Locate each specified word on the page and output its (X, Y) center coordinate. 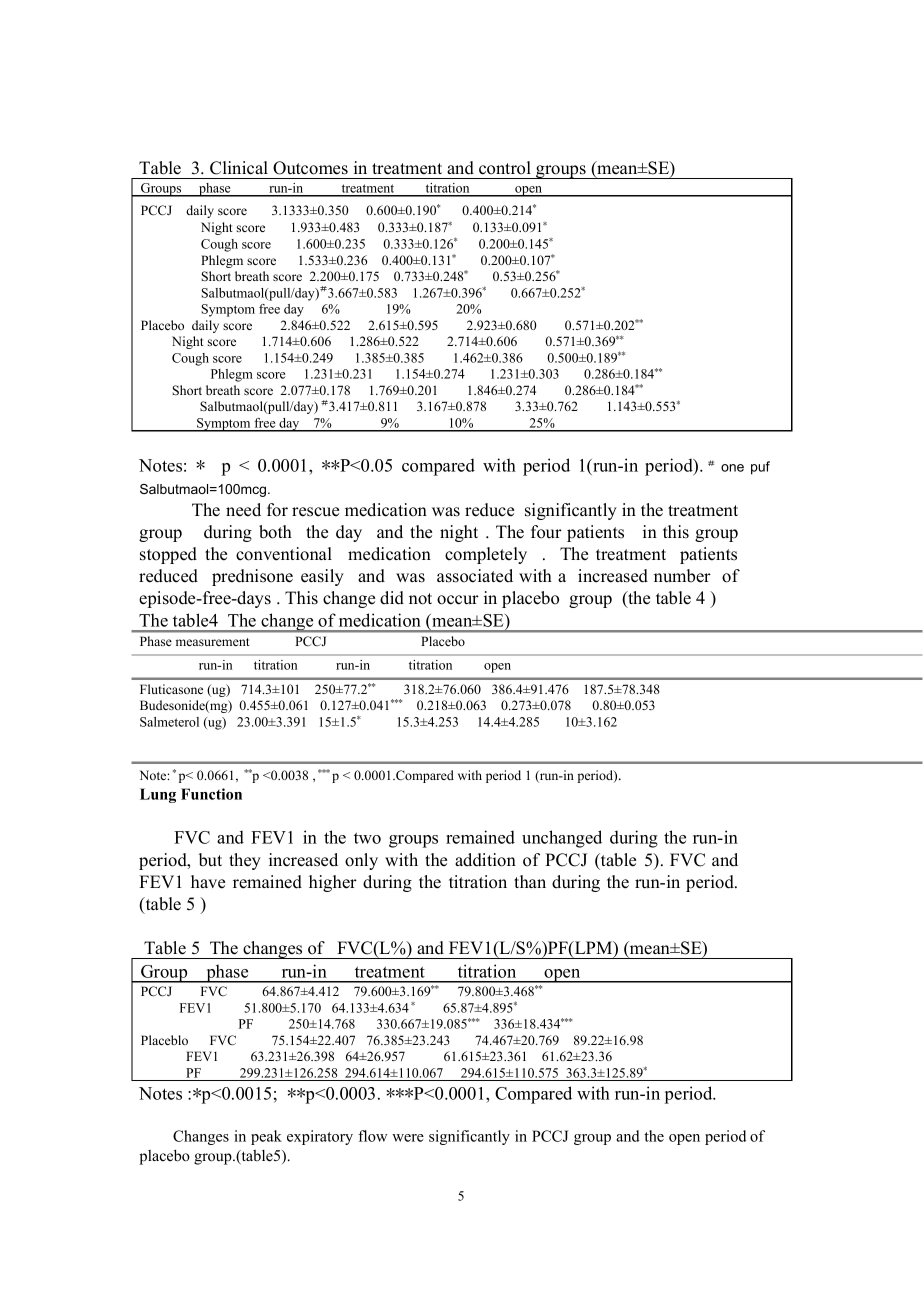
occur (458, 600)
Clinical (239, 168)
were (408, 1138)
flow (372, 1136)
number (682, 576)
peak (266, 1137)
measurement (213, 642)
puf (760, 468)
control (505, 168)
